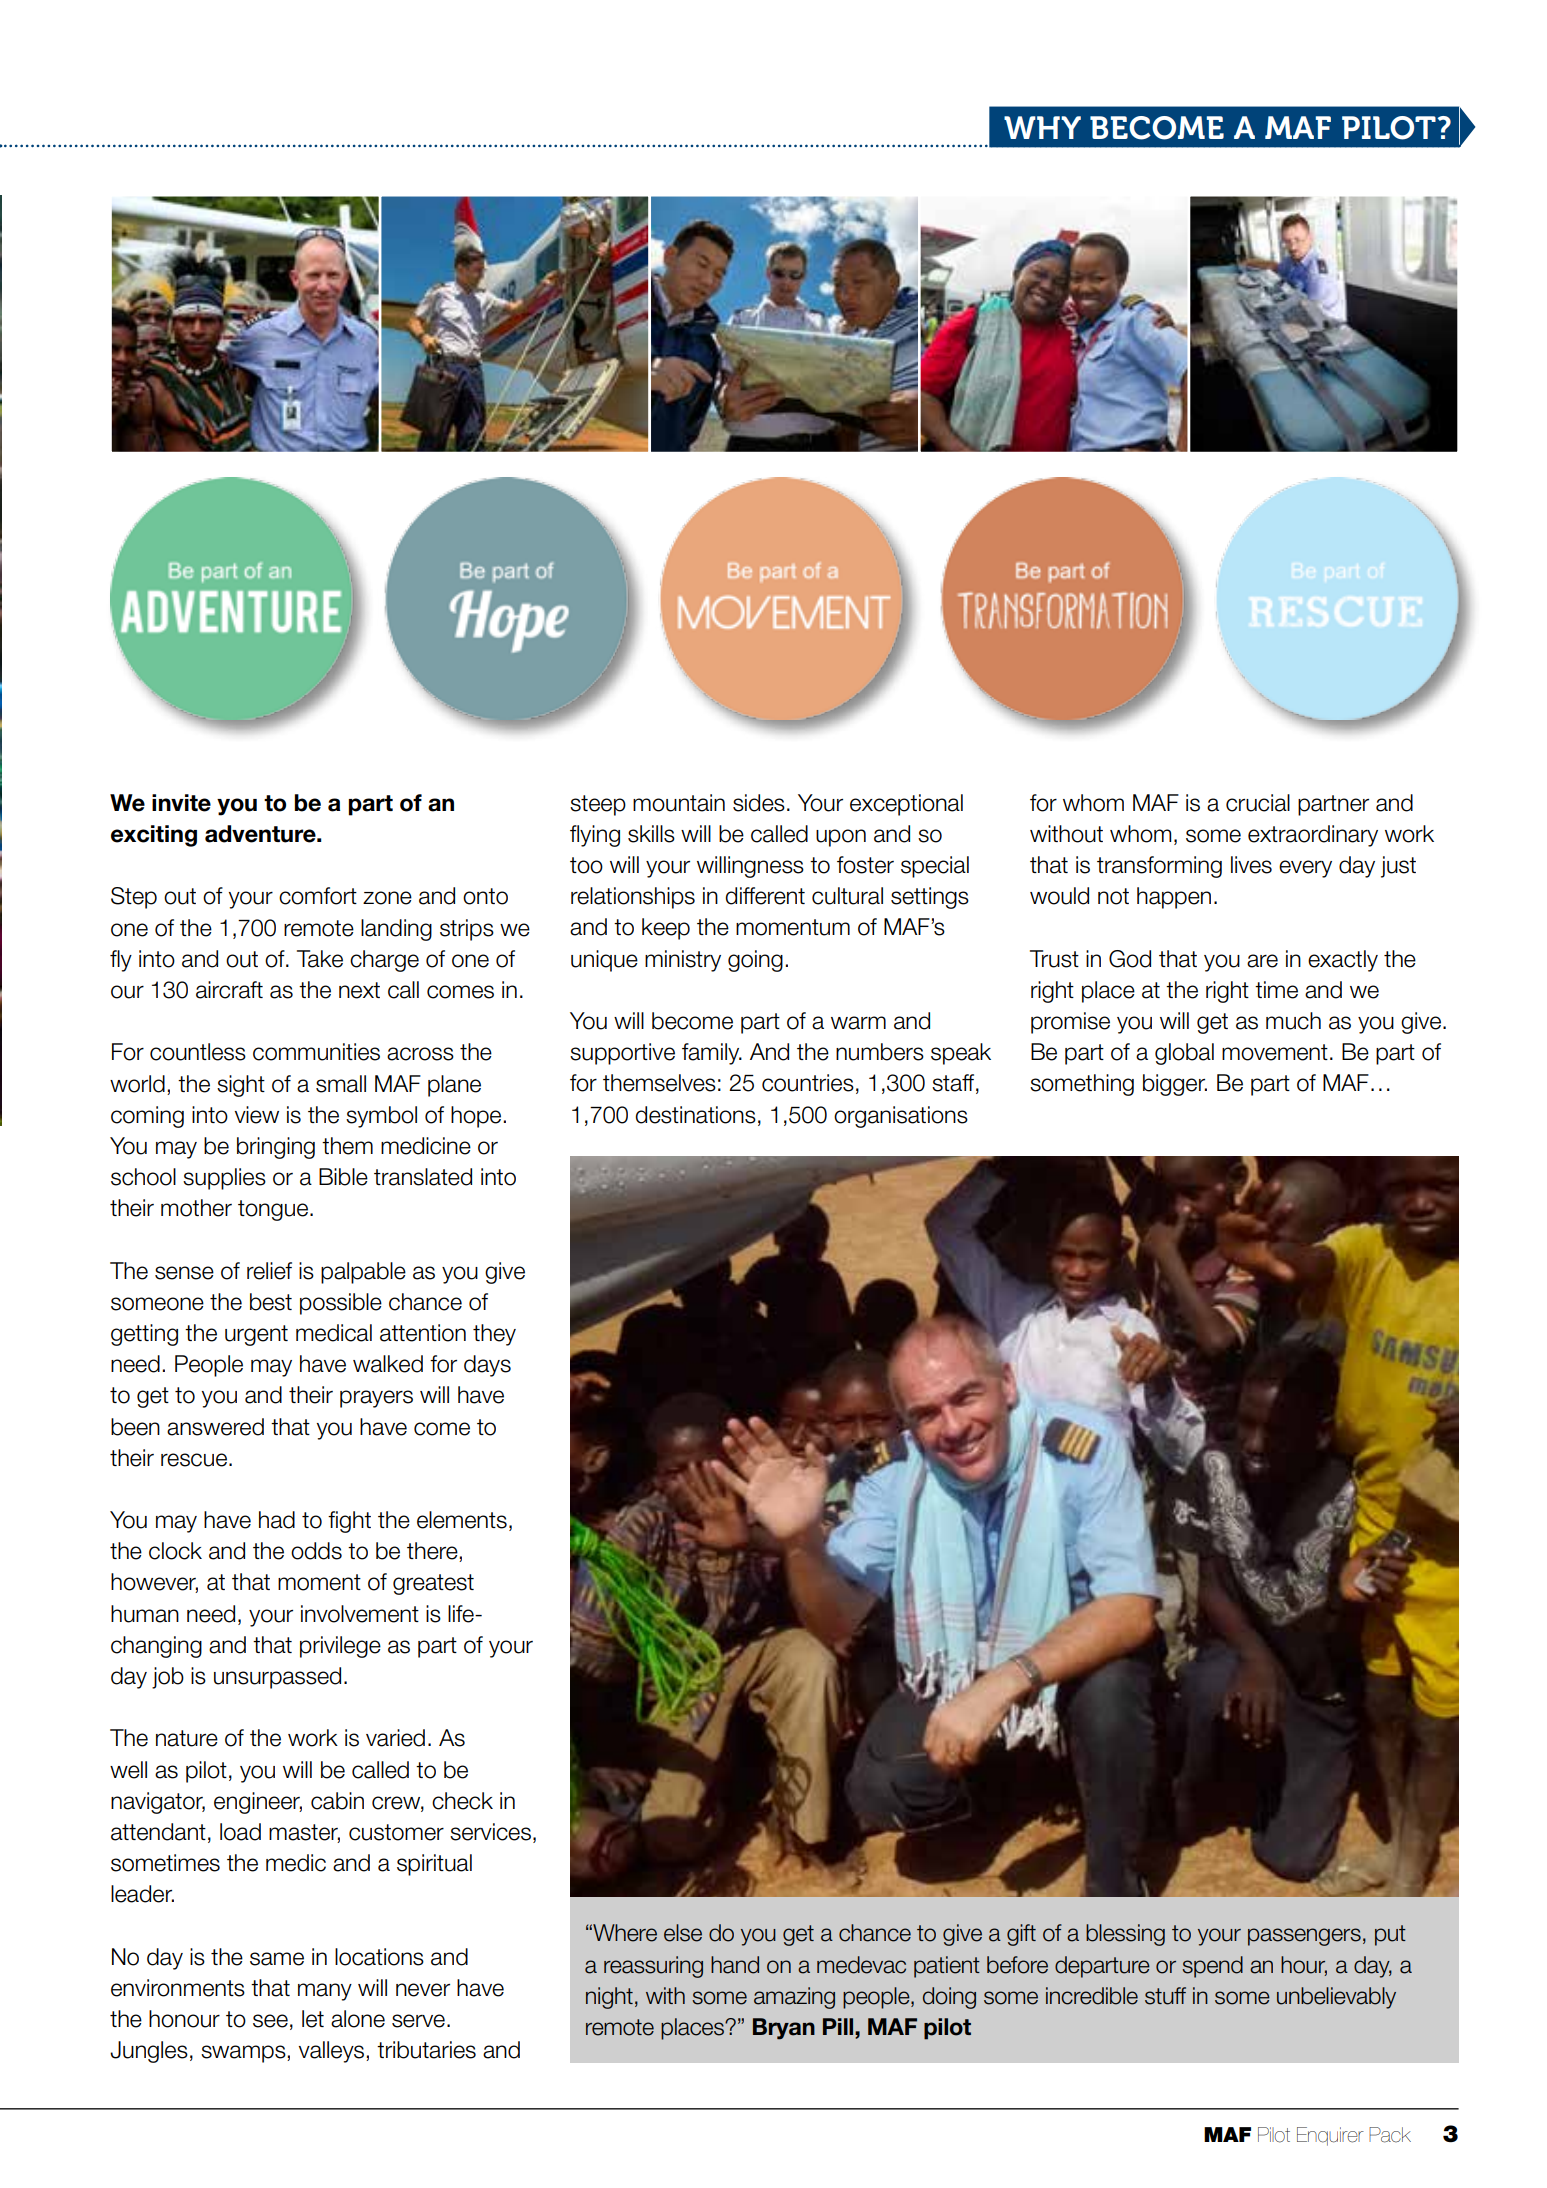 The width and height of the document is (1547, 2188). Describe the element at coordinates (1042, 127) in the document. I see `WHY` at that location.
